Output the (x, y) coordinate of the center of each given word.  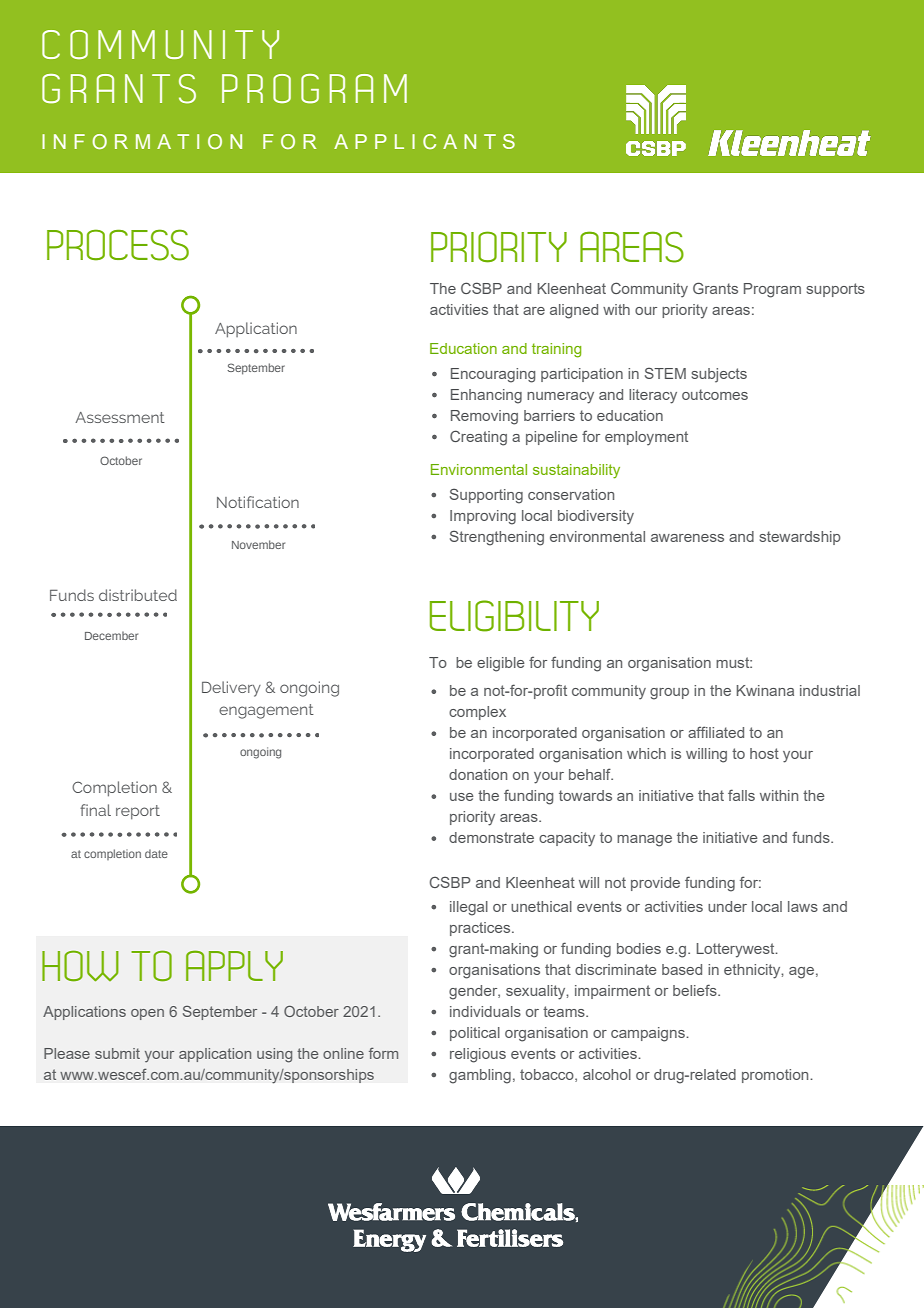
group (669, 694)
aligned (574, 311)
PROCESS (118, 245)
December (111, 635)
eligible (501, 664)
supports (835, 290)
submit (117, 1053)
